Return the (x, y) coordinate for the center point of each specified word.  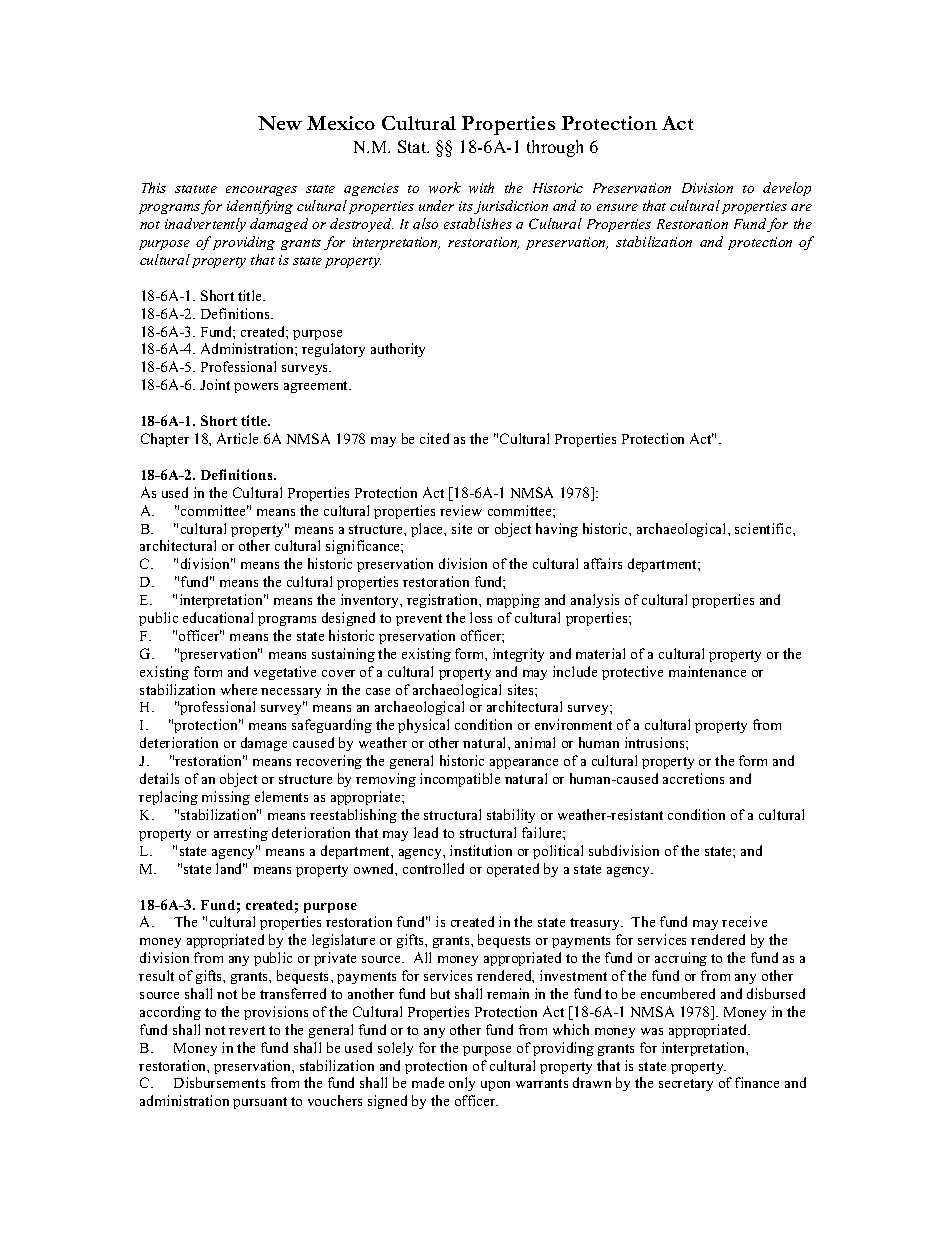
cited (434, 438)
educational (218, 617)
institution (481, 850)
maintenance (707, 671)
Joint (215, 384)
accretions (693, 778)
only (462, 1084)
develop (787, 189)
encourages (261, 191)
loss (481, 617)
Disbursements (219, 1082)
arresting (241, 834)
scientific (764, 528)
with (481, 187)
